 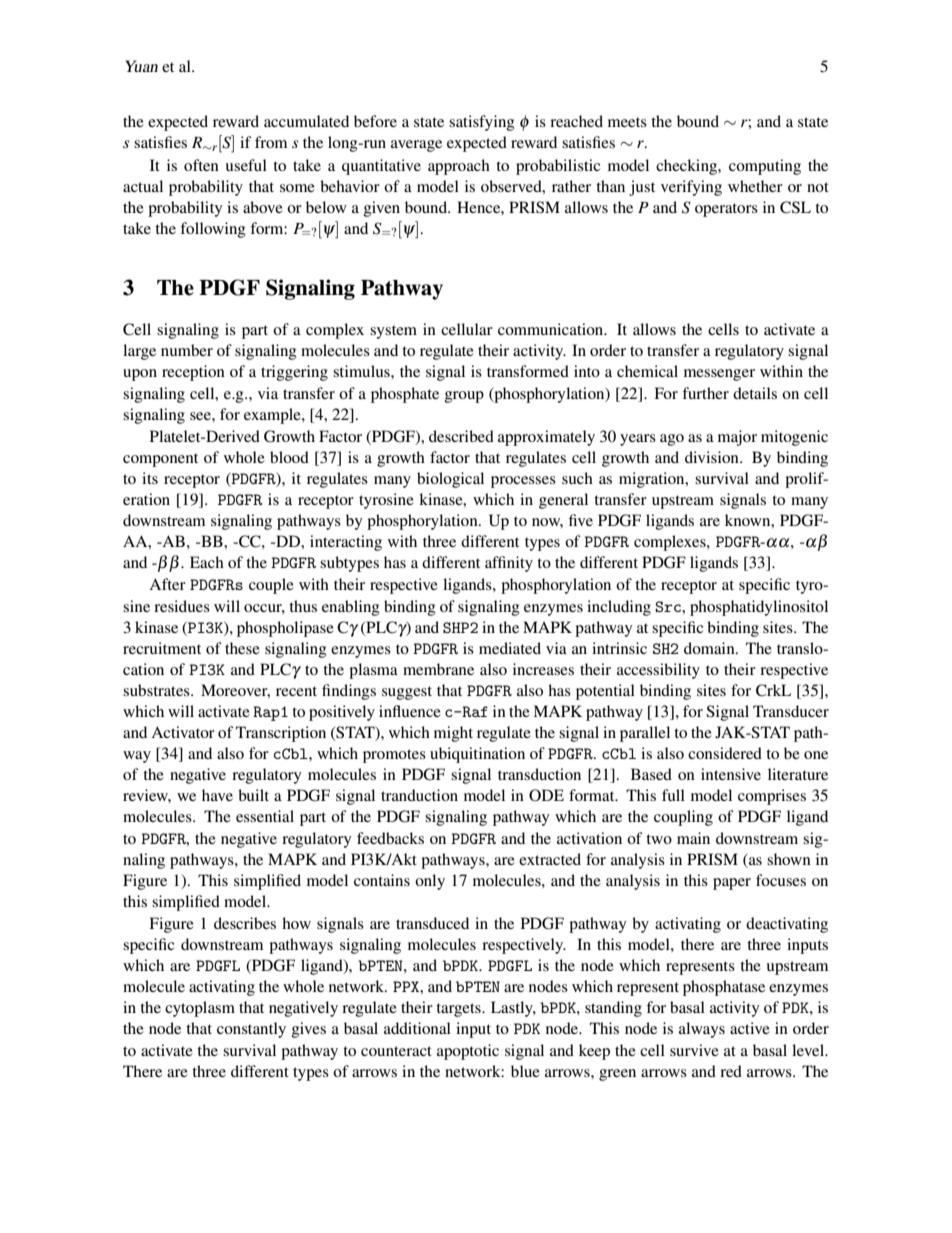 What do you see at coordinates (464, 397) in the page?
I see `group` at bounding box center [464, 397].
